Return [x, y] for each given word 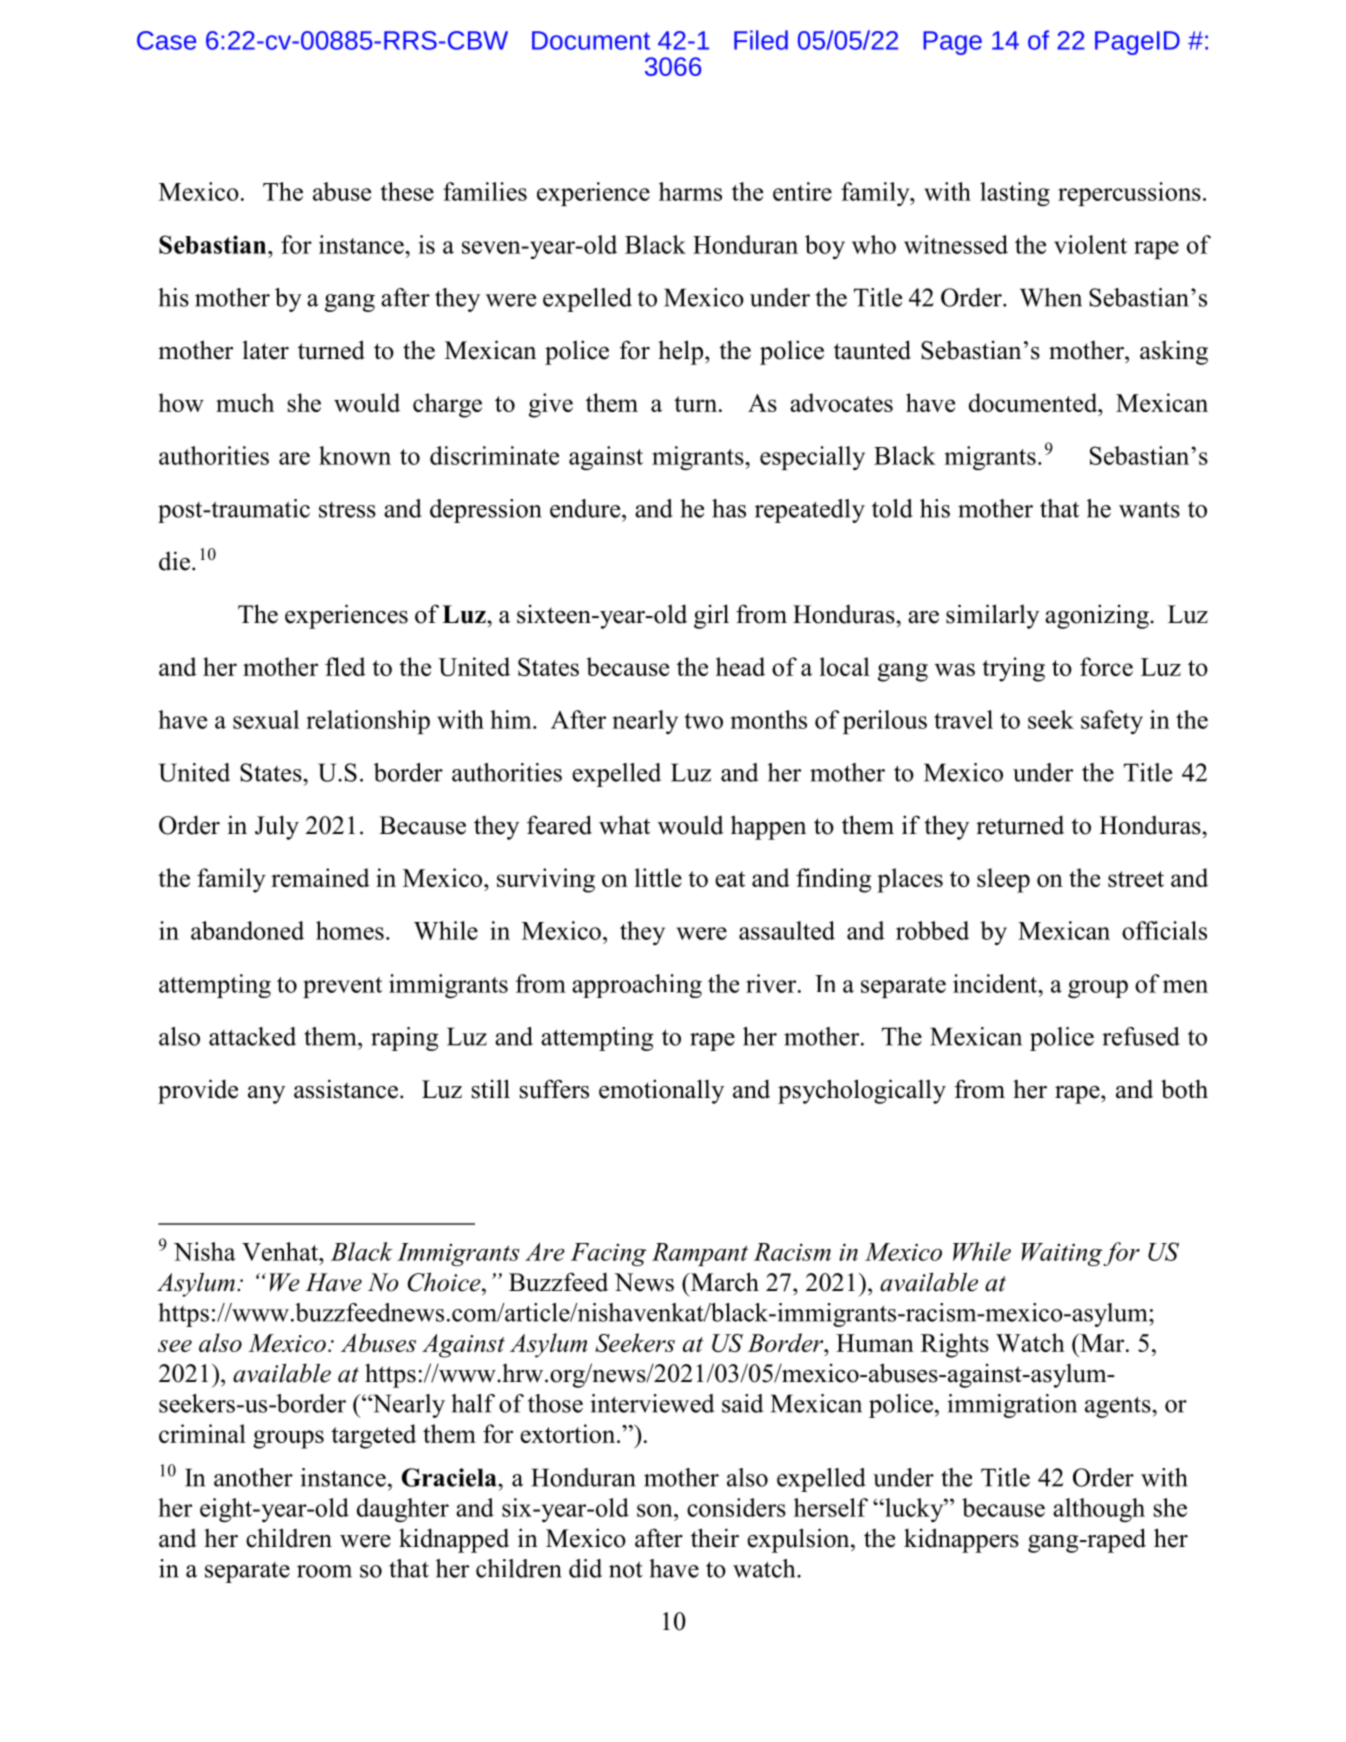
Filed [761, 40]
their [715, 1538]
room [324, 1571]
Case [166, 40]
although [1099, 1510]
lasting [1015, 194]
